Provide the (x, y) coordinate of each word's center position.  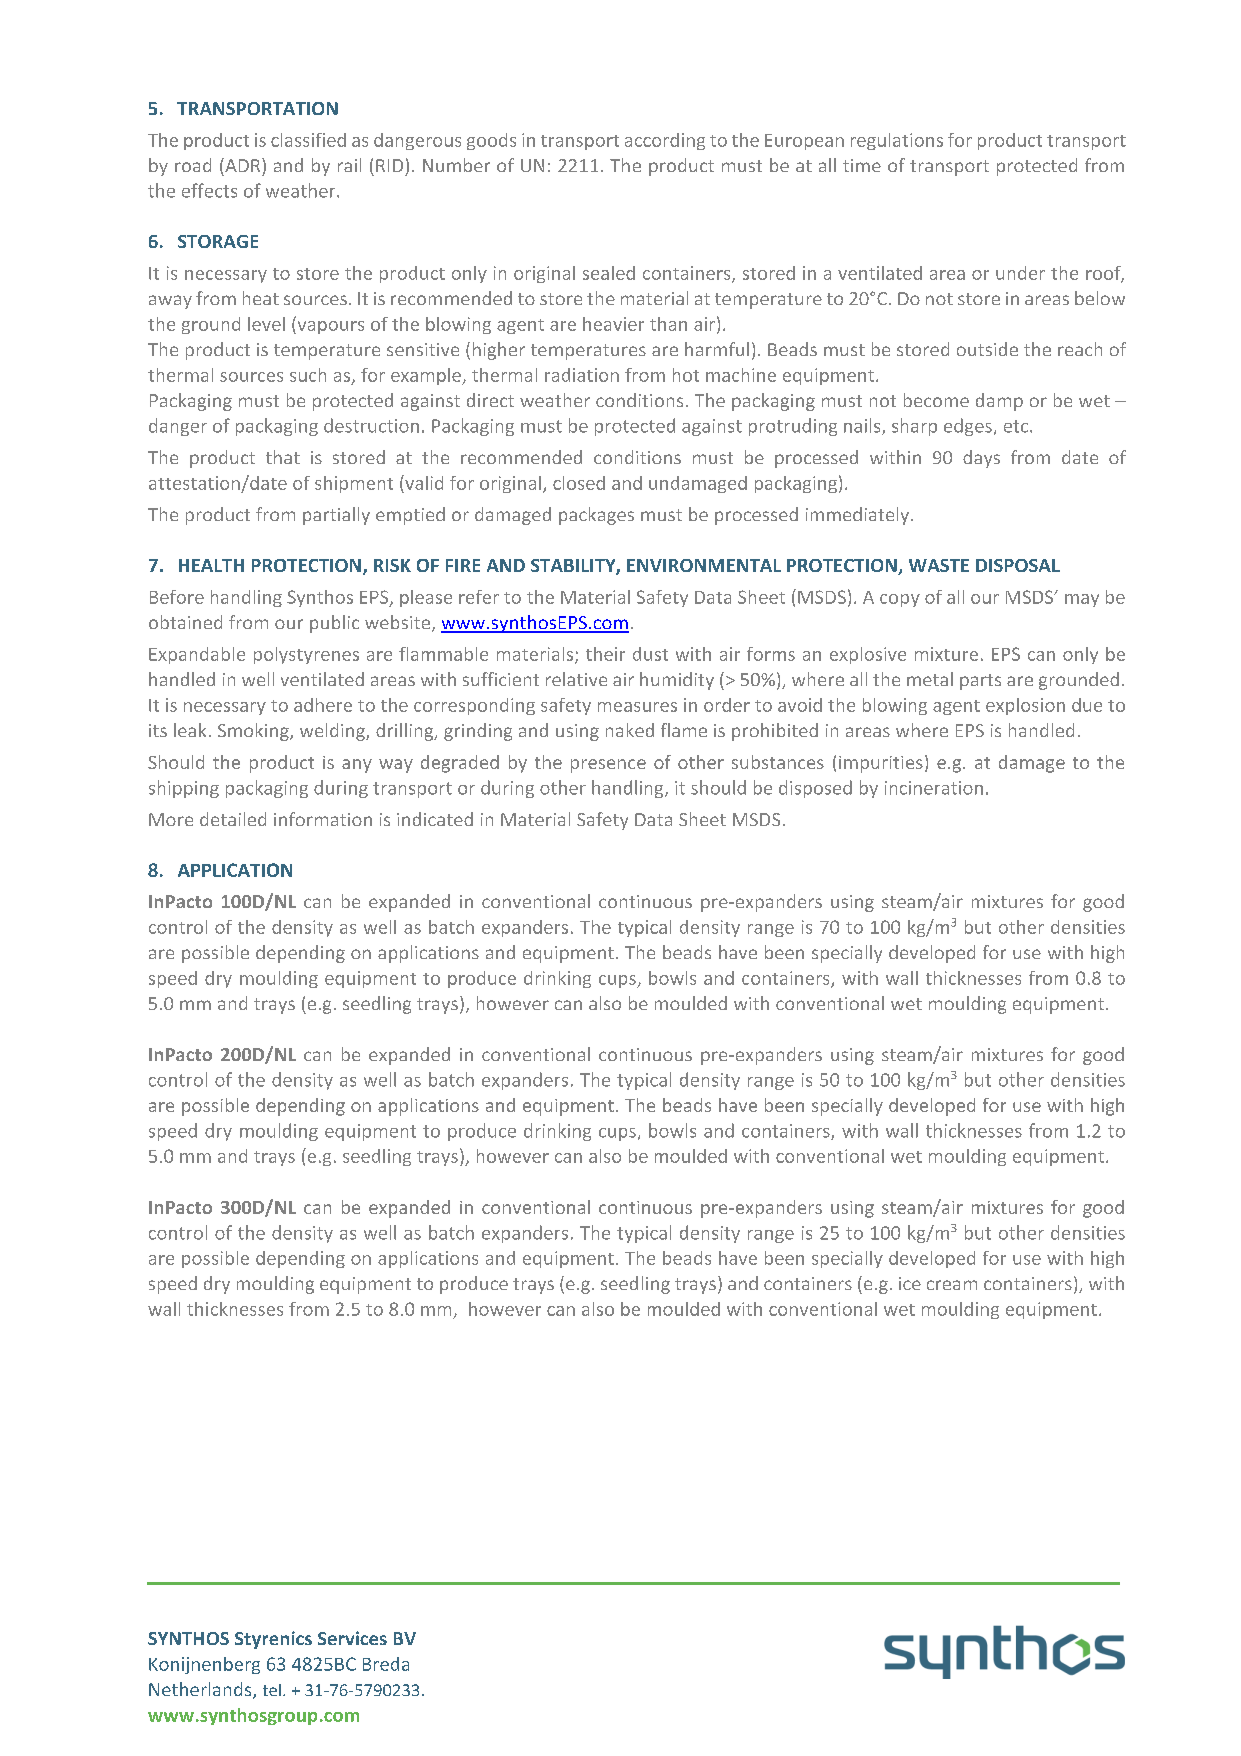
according (665, 141)
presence (608, 766)
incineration (934, 788)
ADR (243, 165)
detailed (233, 819)
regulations (897, 141)
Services (352, 1638)
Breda (386, 1664)
